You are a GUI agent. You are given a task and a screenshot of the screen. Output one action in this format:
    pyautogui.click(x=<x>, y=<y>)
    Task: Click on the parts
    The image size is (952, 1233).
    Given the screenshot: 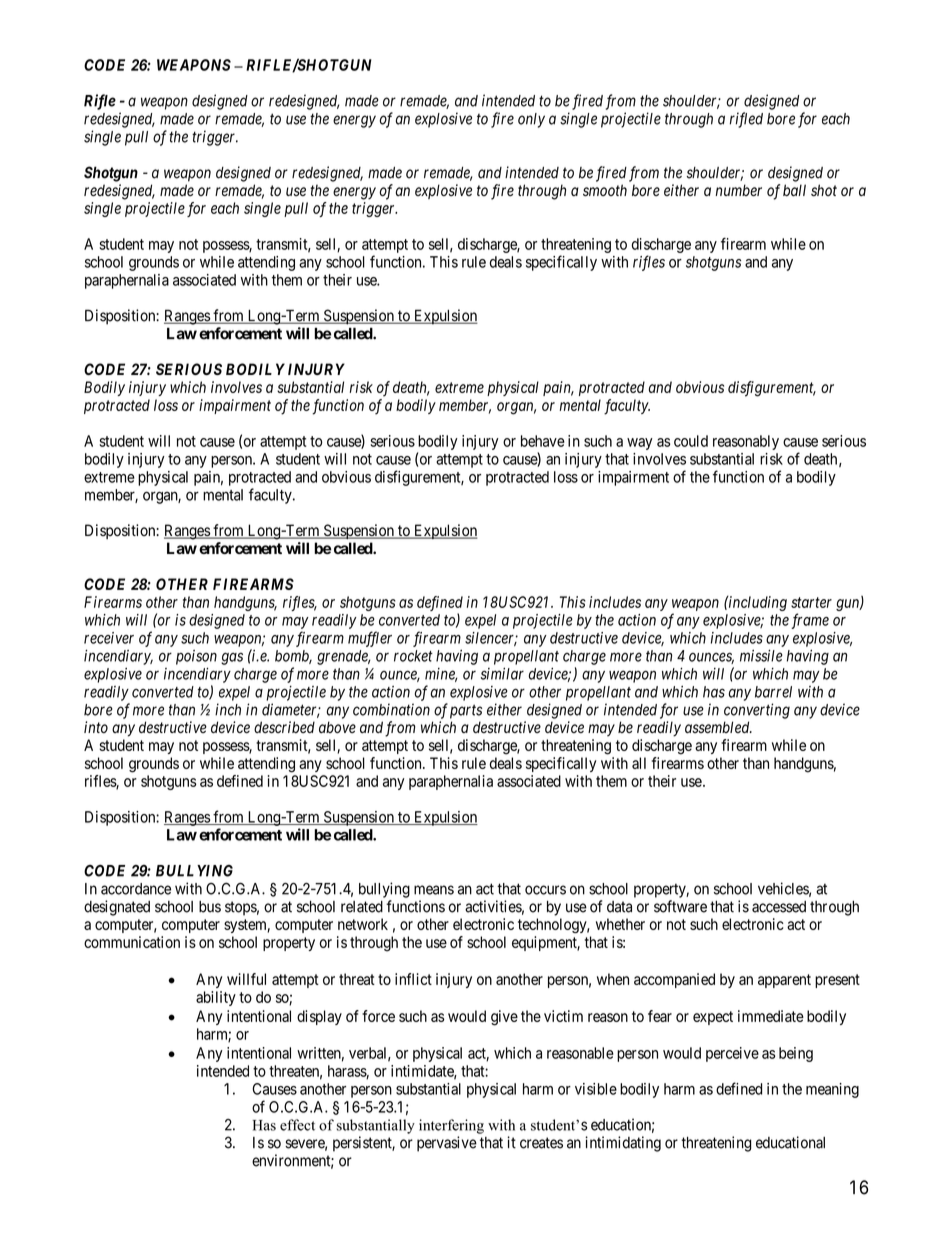 What is the action you would take?
    pyautogui.click(x=466, y=711)
